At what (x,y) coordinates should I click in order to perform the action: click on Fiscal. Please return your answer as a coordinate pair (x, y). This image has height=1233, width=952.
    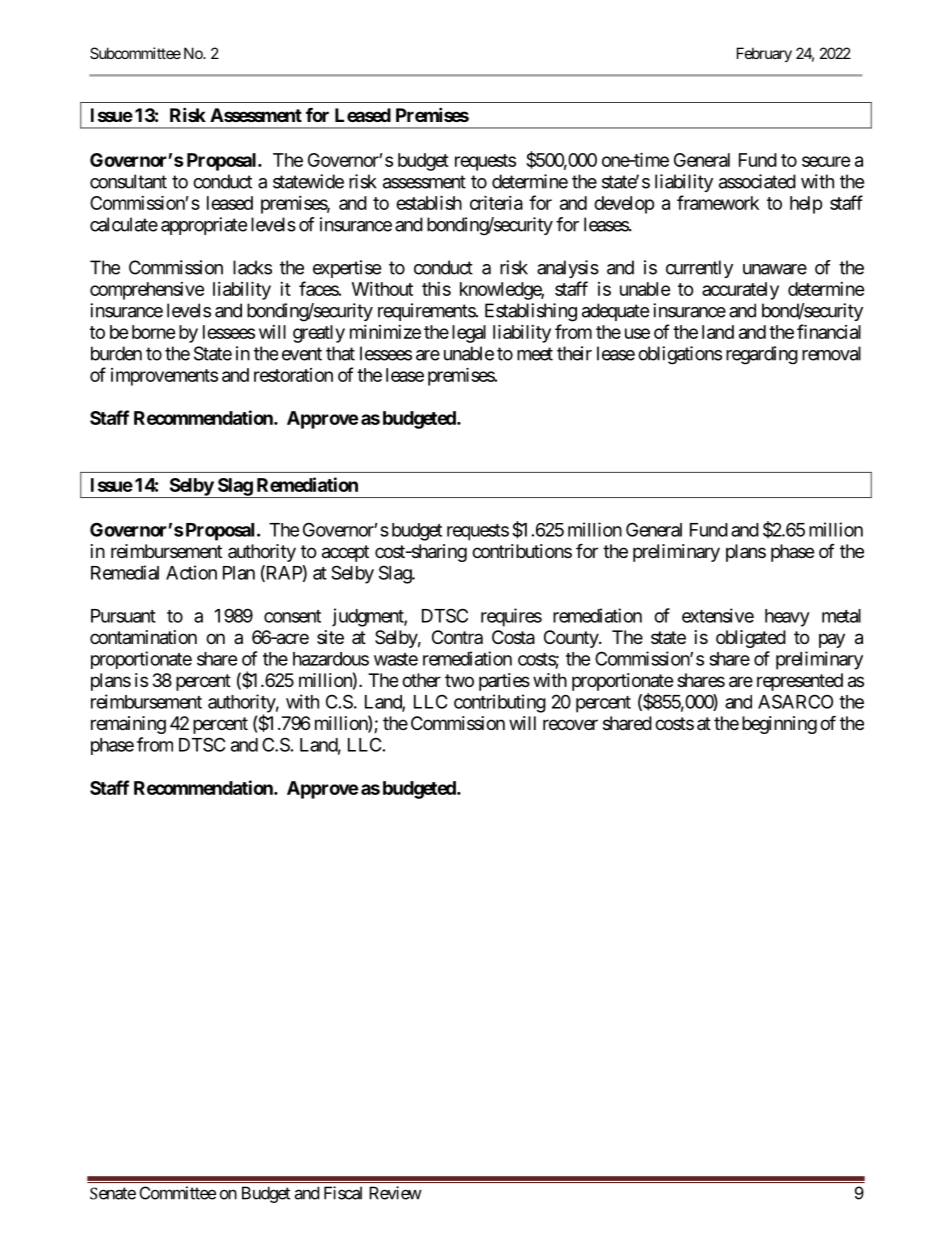
    Looking at the image, I should click on (343, 1193).
